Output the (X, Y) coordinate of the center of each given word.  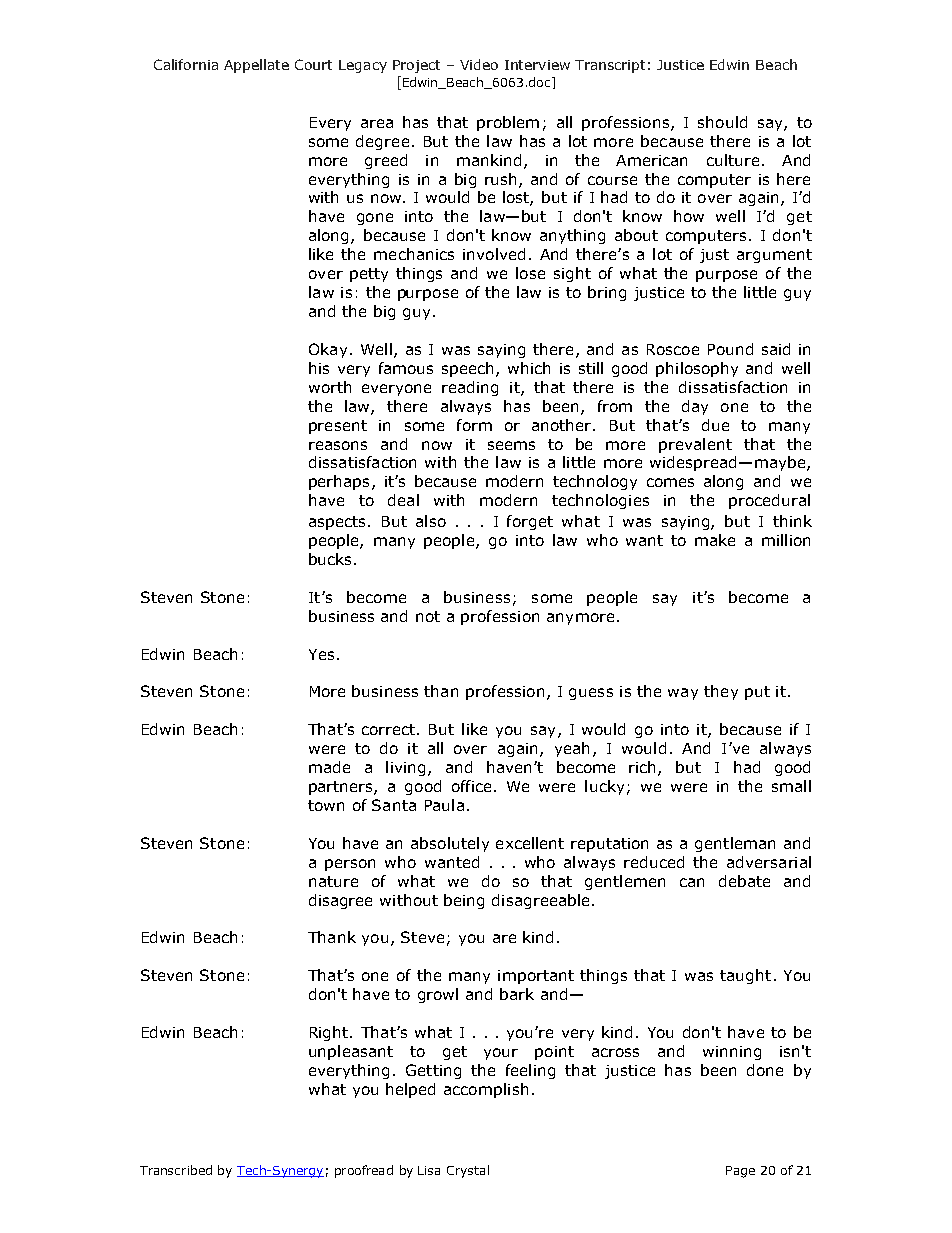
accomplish (486, 1090)
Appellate (256, 66)
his (319, 368)
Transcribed (176, 1170)
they (721, 692)
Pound (730, 349)
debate (744, 881)
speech (469, 369)
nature (333, 881)
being (464, 901)
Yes (321, 654)
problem (508, 123)
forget (530, 522)
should (722, 122)
